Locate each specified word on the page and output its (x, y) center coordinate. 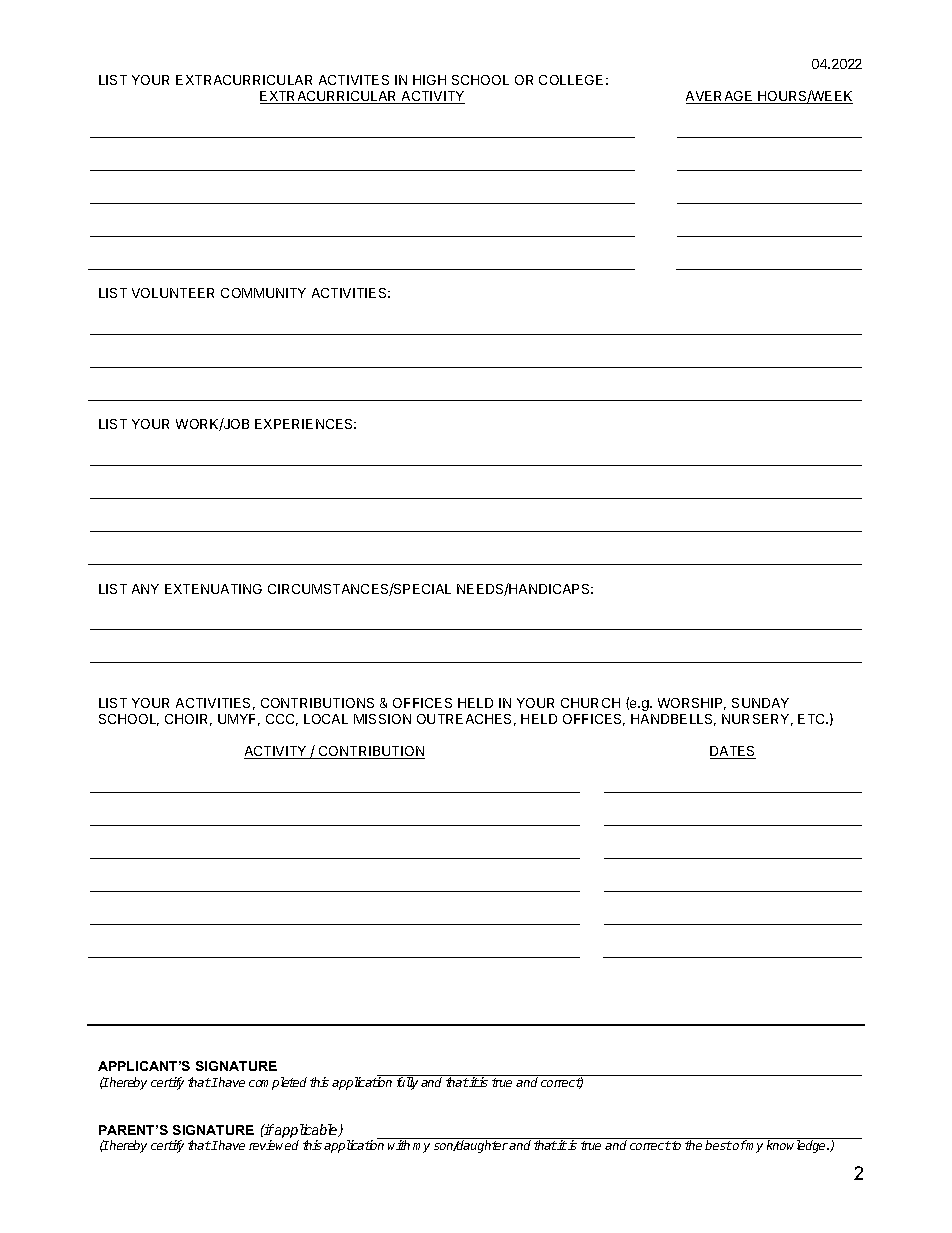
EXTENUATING (213, 589)
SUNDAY (760, 703)
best (718, 1145)
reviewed (274, 1145)
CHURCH (590, 703)
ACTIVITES (354, 80)
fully (407, 1082)
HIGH (429, 80)
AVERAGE (720, 97)
